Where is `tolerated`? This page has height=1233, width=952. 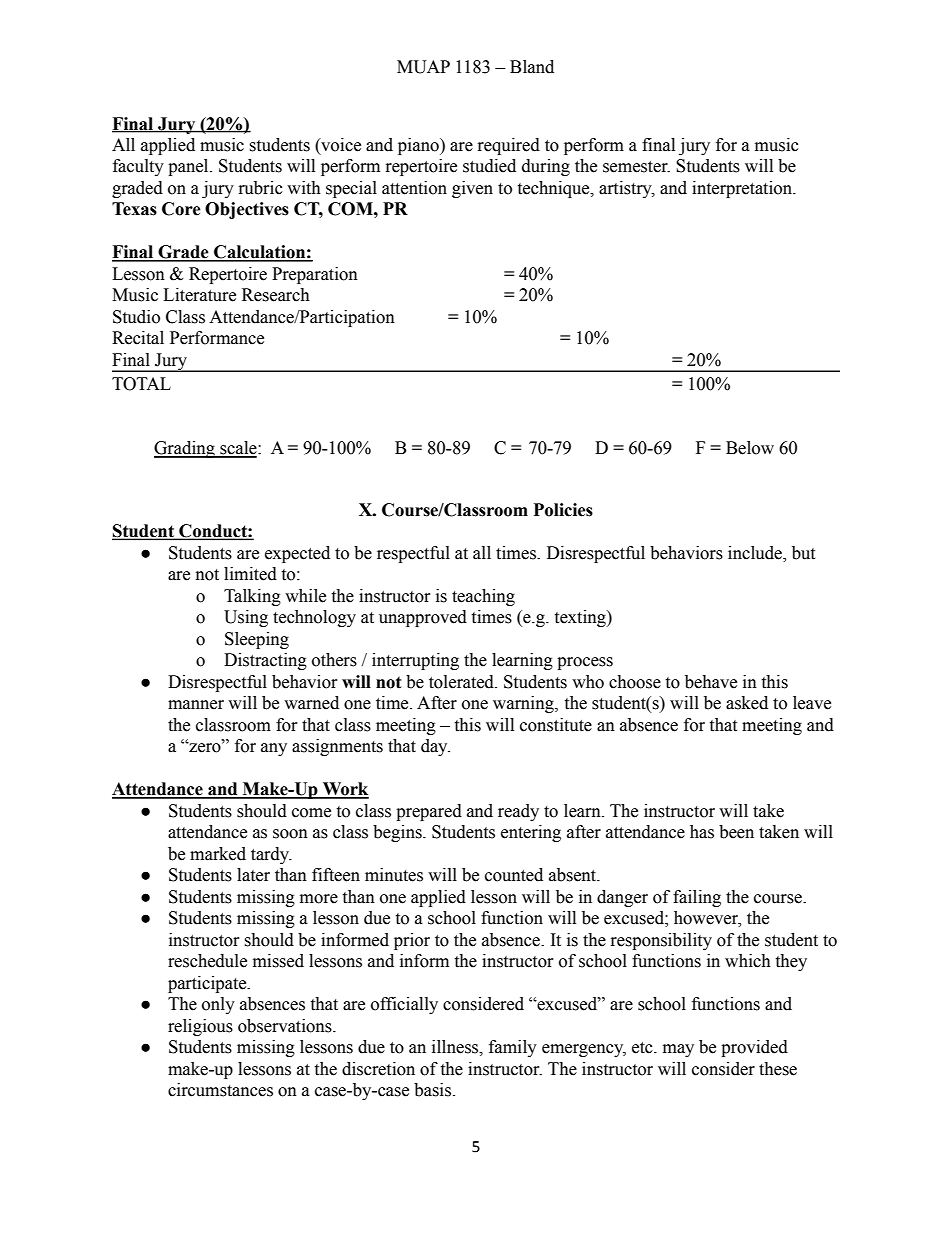 tolerated is located at coordinates (462, 682).
